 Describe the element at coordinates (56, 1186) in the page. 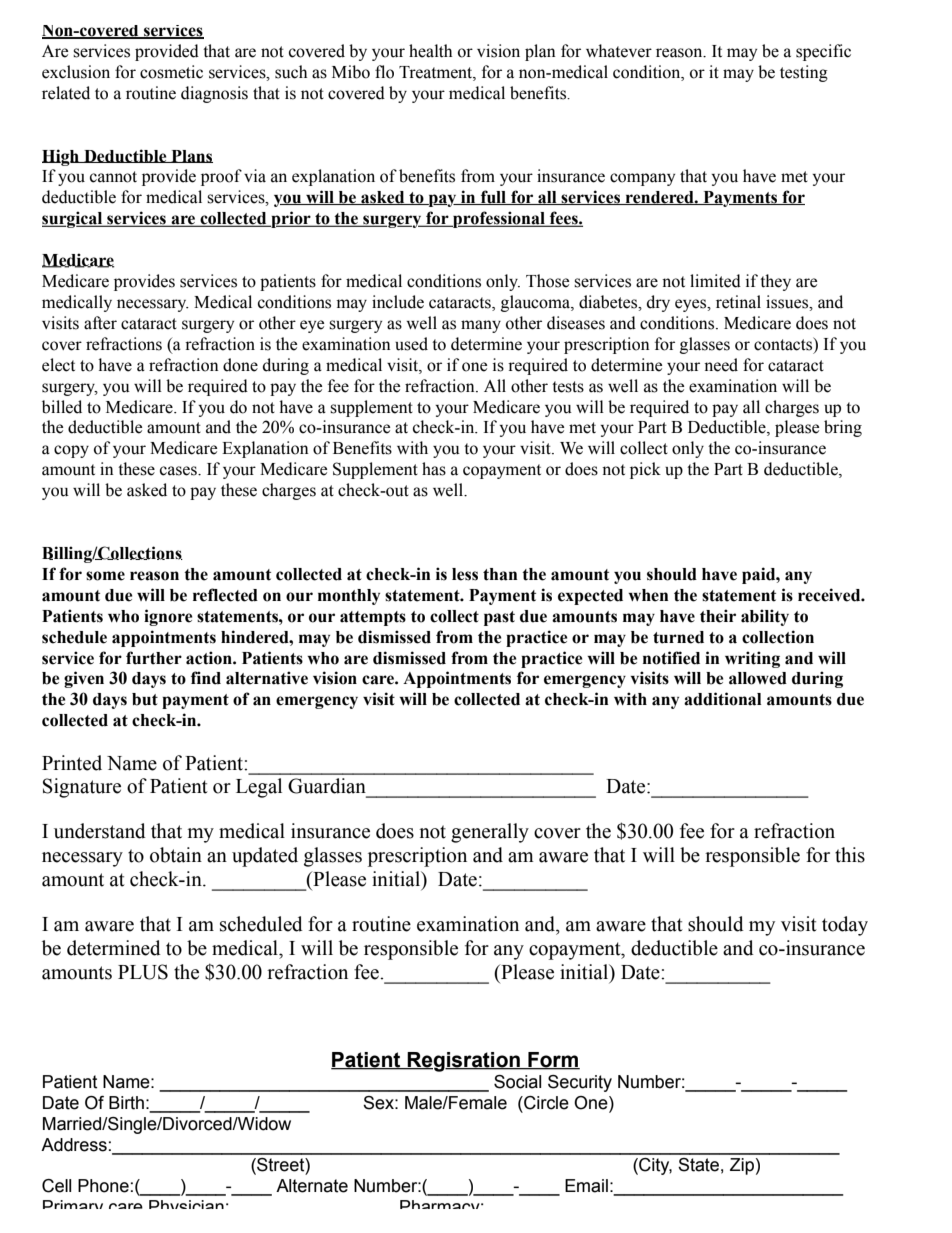

I see `Cell` at that location.
